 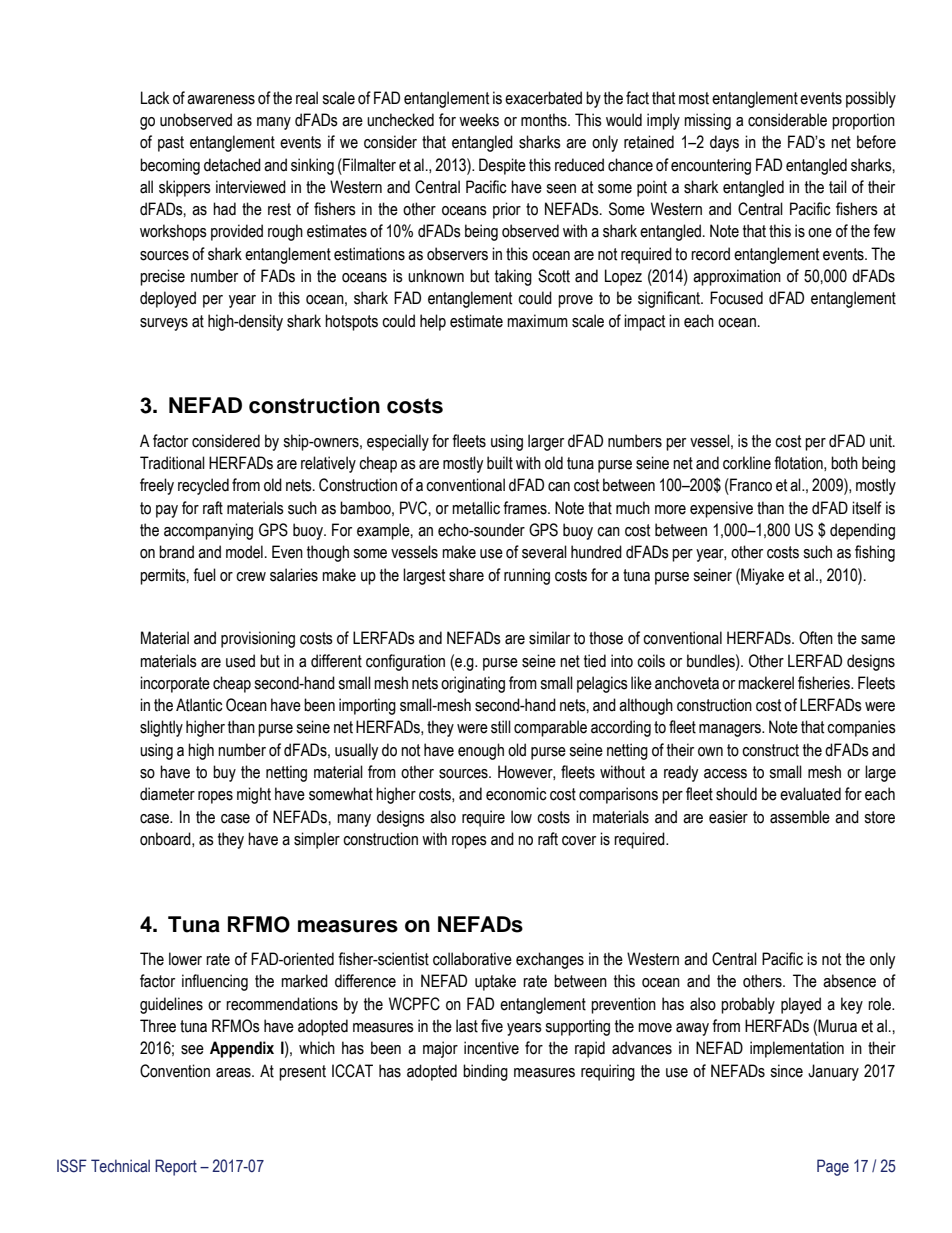 What do you see at coordinates (258, 639) in the screenshot?
I see `provisioning` at bounding box center [258, 639].
